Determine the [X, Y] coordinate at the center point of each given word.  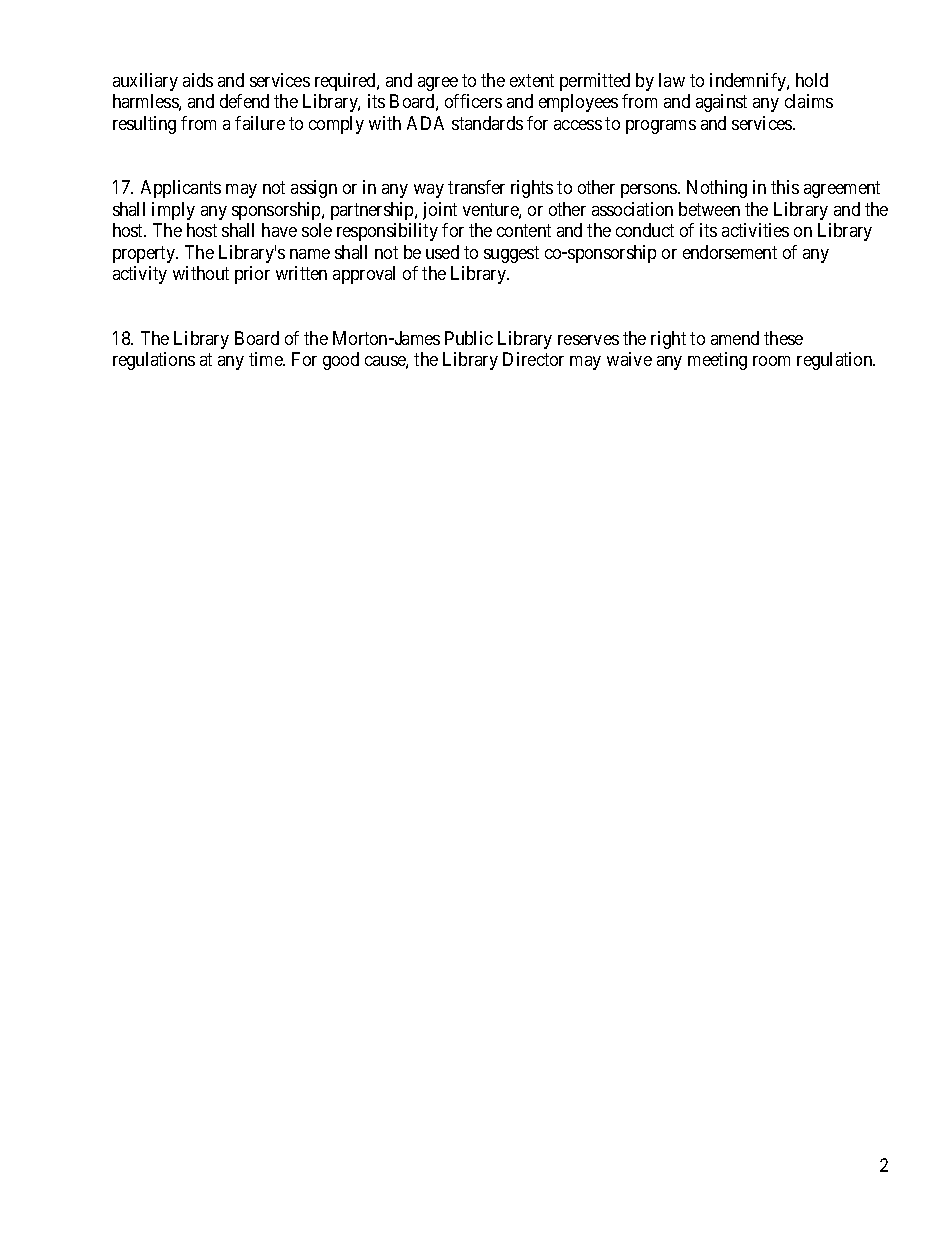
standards [487, 123]
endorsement [730, 252]
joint [440, 211]
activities [755, 230]
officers [473, 101]
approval [364, 275]
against [721, 103]
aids [198, 80]
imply [173, 211]
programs [661, 127]
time [267, 359]
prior [252, 275]
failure [260, 123]
